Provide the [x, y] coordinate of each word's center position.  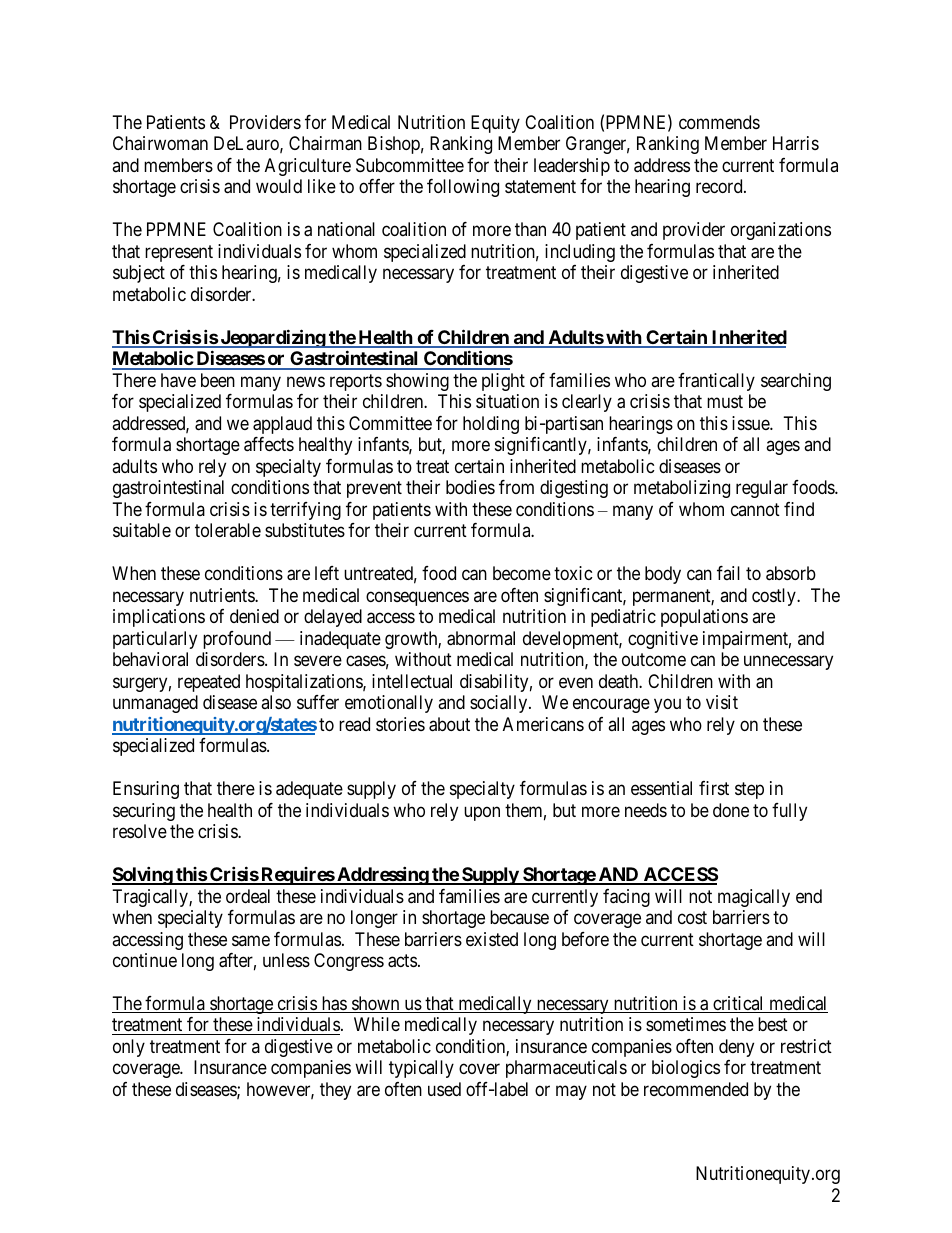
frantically [716, 382]
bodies [470, 487]
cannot [755, 509]
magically [754, 898]
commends [719, 122]
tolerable [228, 530]
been [218, 380]
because [519, 917]
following [463, 188]
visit [722, 702]
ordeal [248, 896]
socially [500, 704]
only [129, 1048]
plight [503, 382]
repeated [209, 683]
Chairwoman [160, 143]
